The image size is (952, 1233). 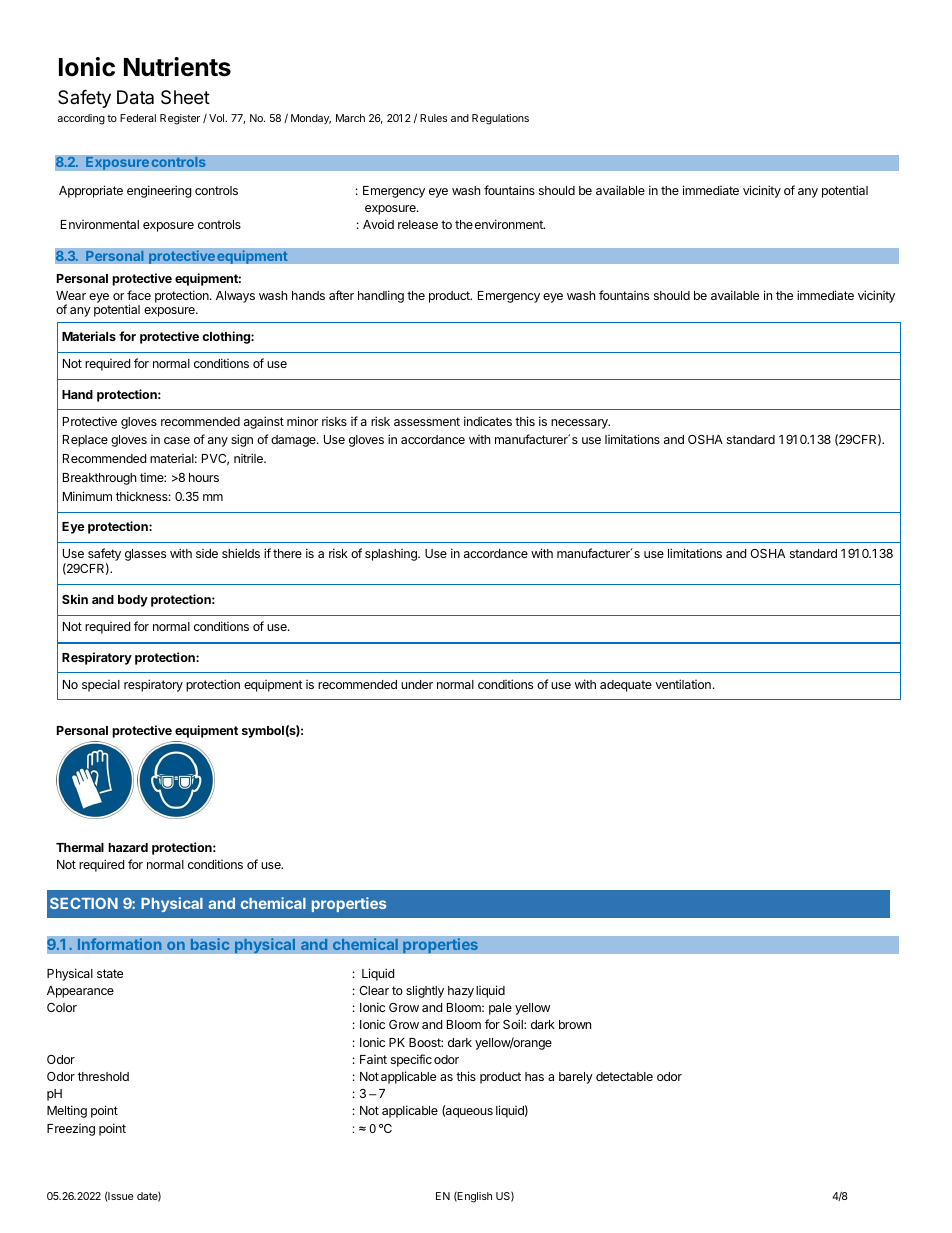 I want to click on body, so click(x=133, y=601).
